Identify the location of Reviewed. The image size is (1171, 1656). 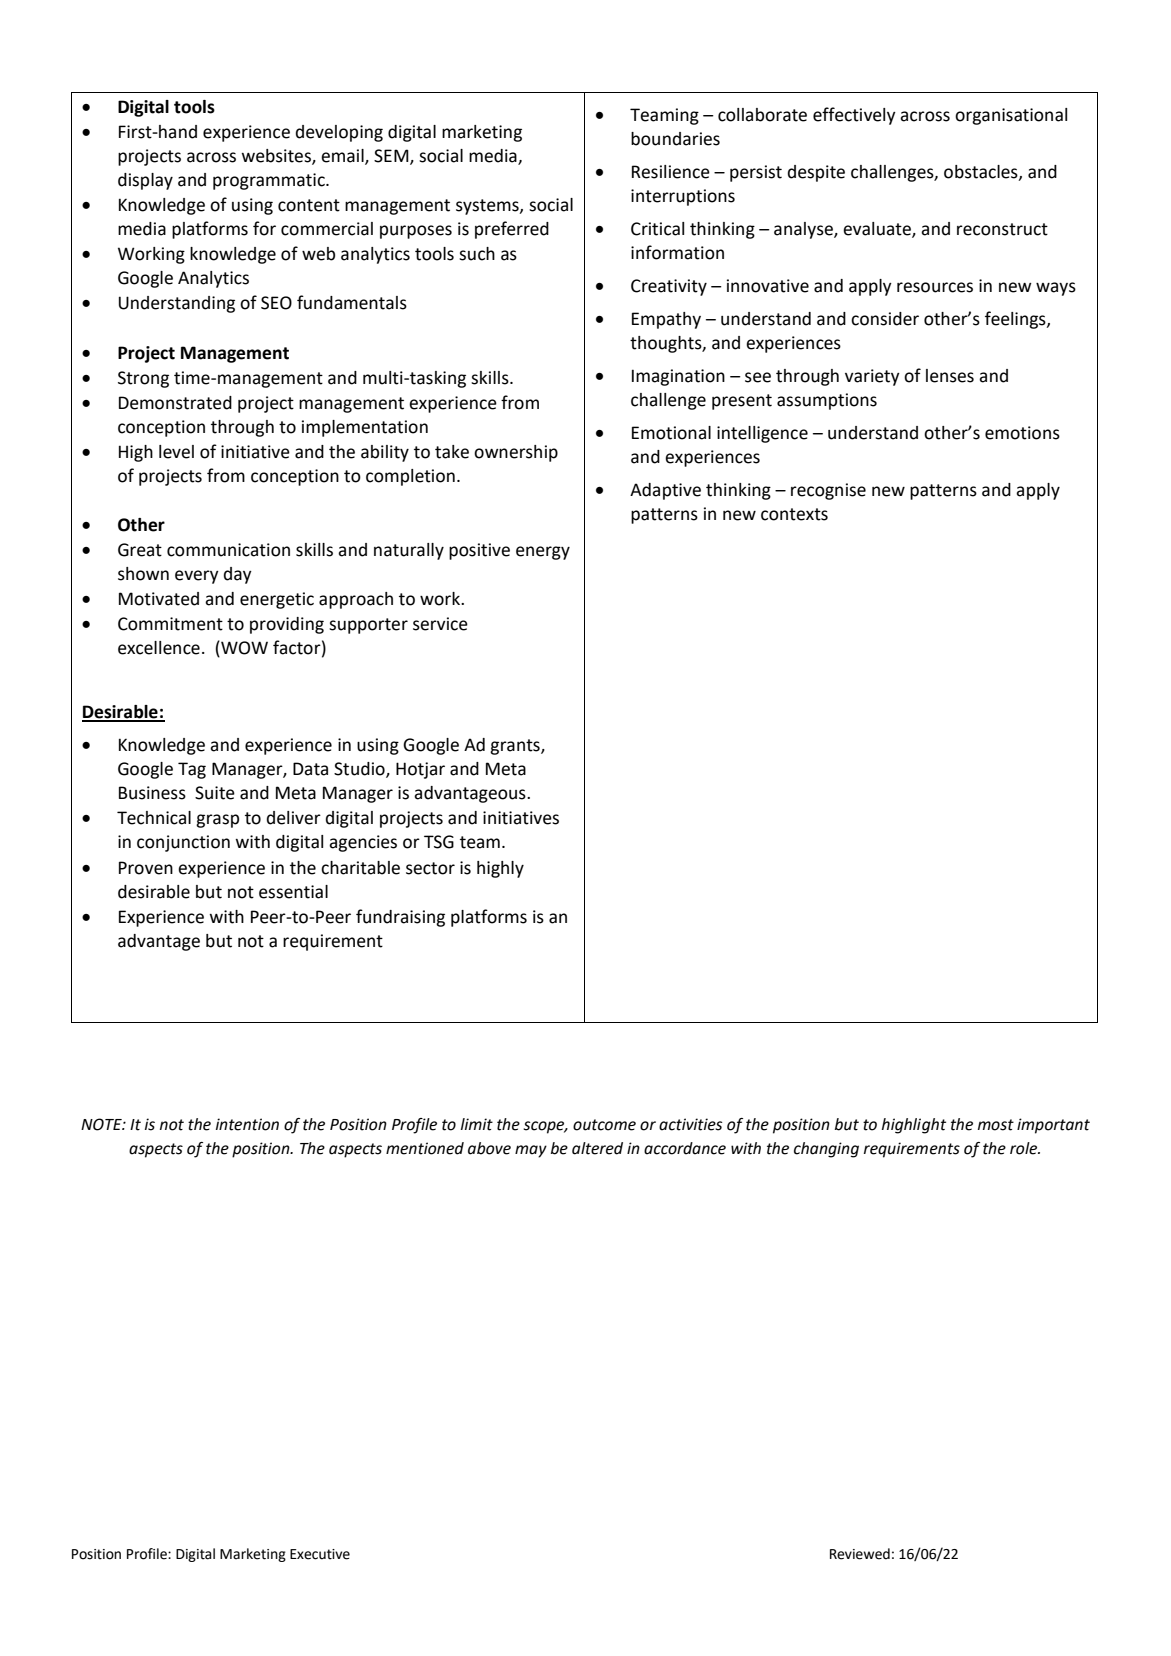
(860, 1554).
